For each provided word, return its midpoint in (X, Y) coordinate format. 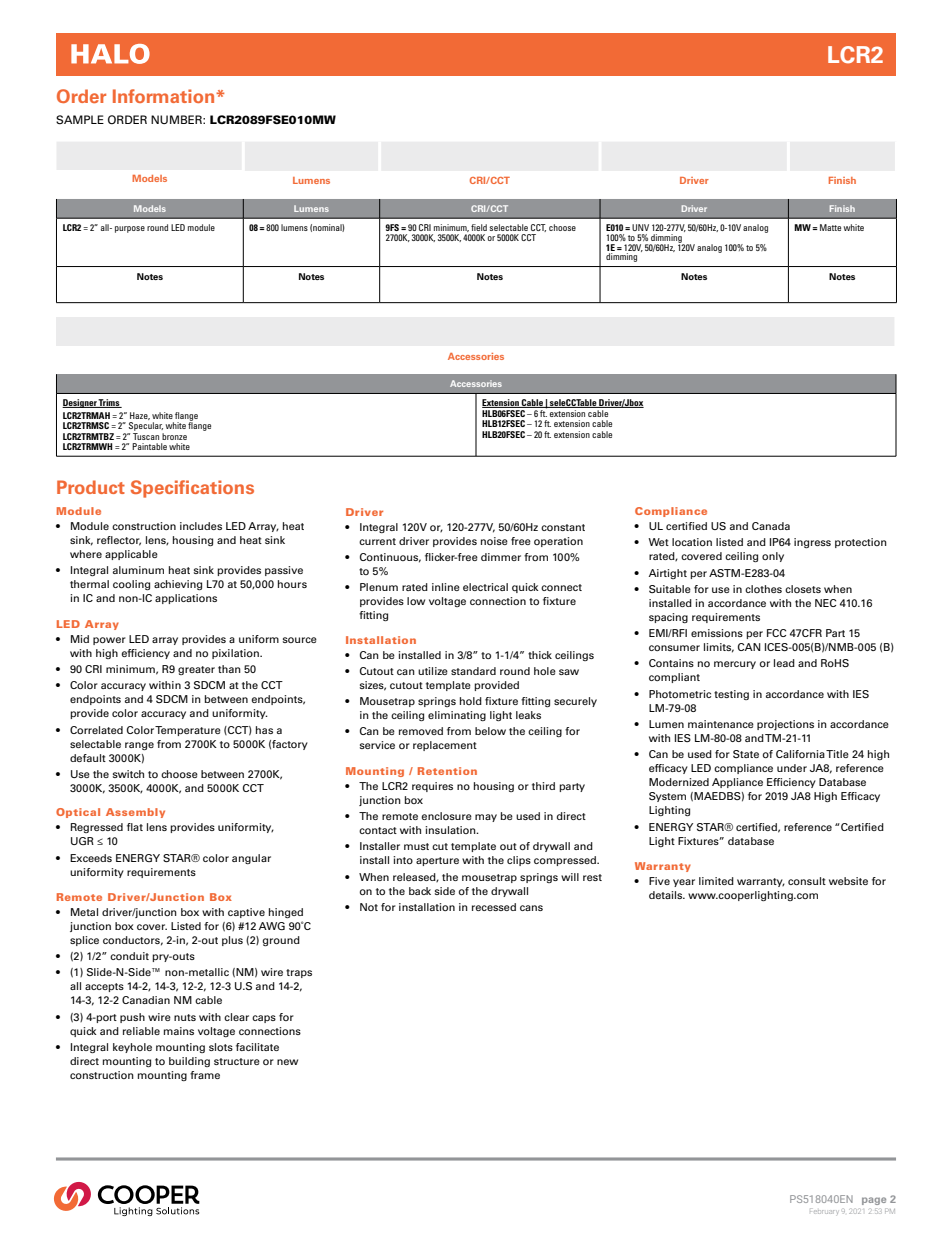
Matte (830, 227)
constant (563, 527)
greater (196, 670)
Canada (771, 526)
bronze (174, 436)
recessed (494, 907)
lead (784, 663)
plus (232, 941)
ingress (812, 543)
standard (473, 671)
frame (205, 1075)
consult (807, 881)
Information (165, 96)
